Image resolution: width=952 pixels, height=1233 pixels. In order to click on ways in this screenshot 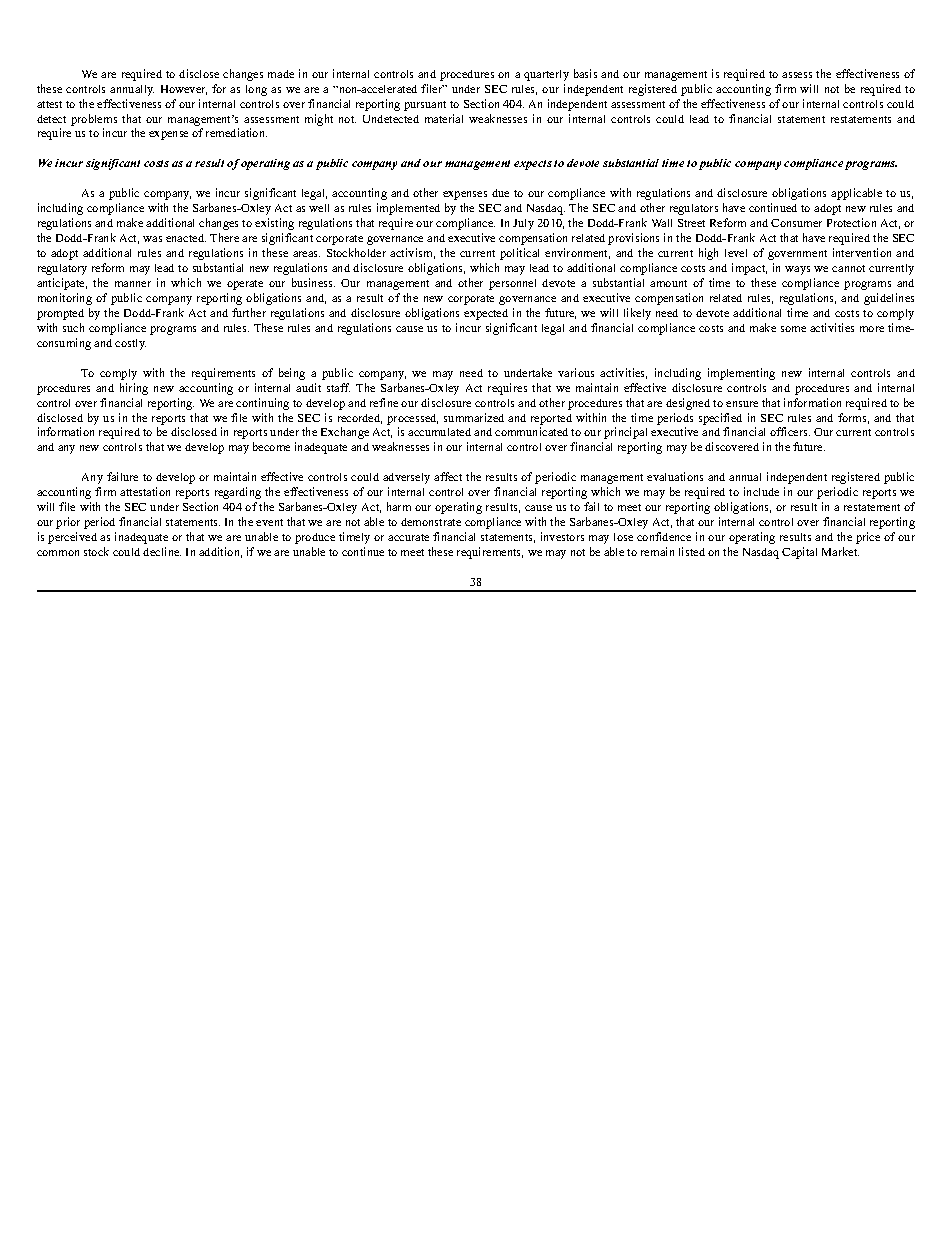, I will do `click(797, 270)`.
